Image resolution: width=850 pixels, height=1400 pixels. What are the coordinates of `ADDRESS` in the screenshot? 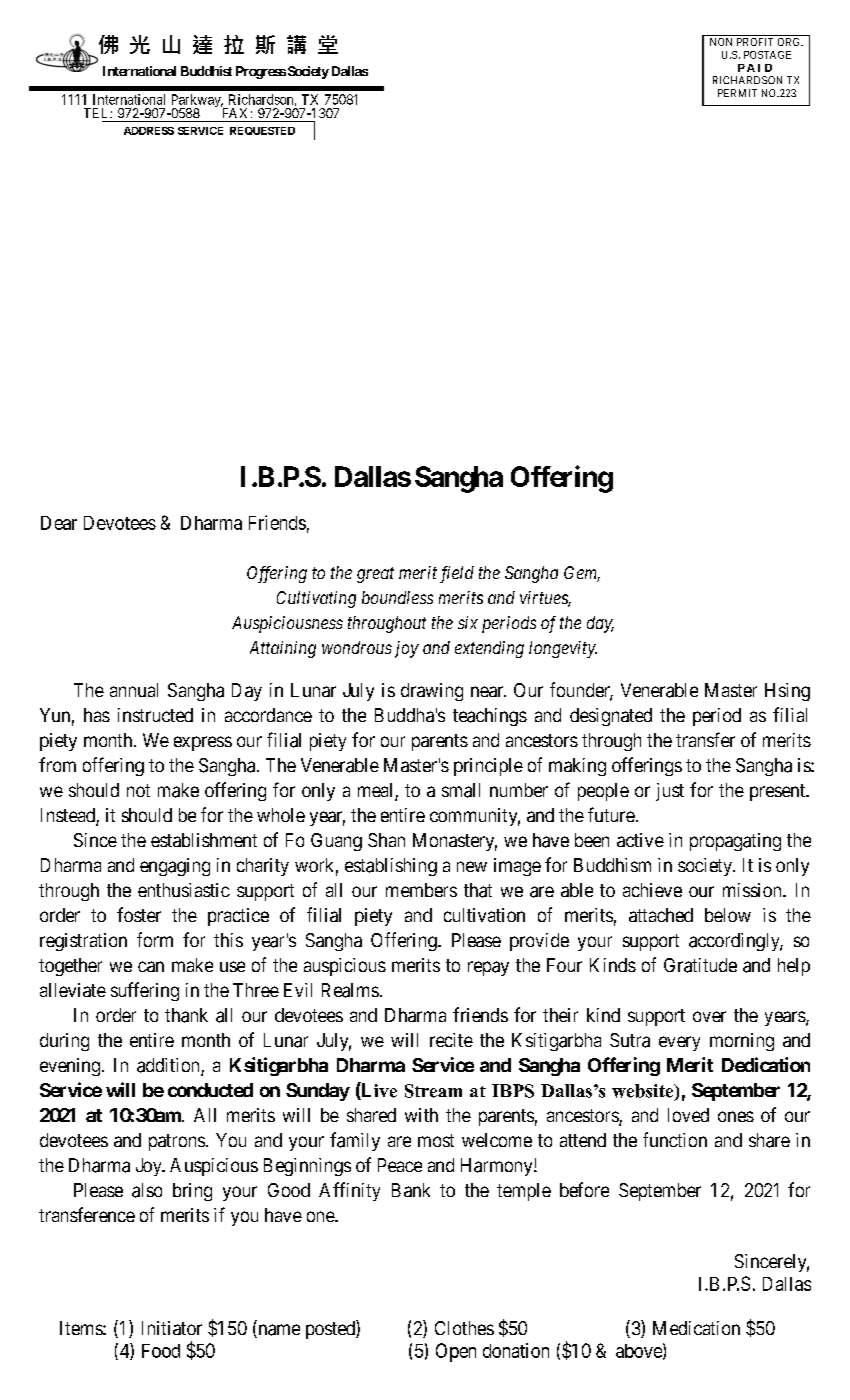 It's located at (149, 131).
